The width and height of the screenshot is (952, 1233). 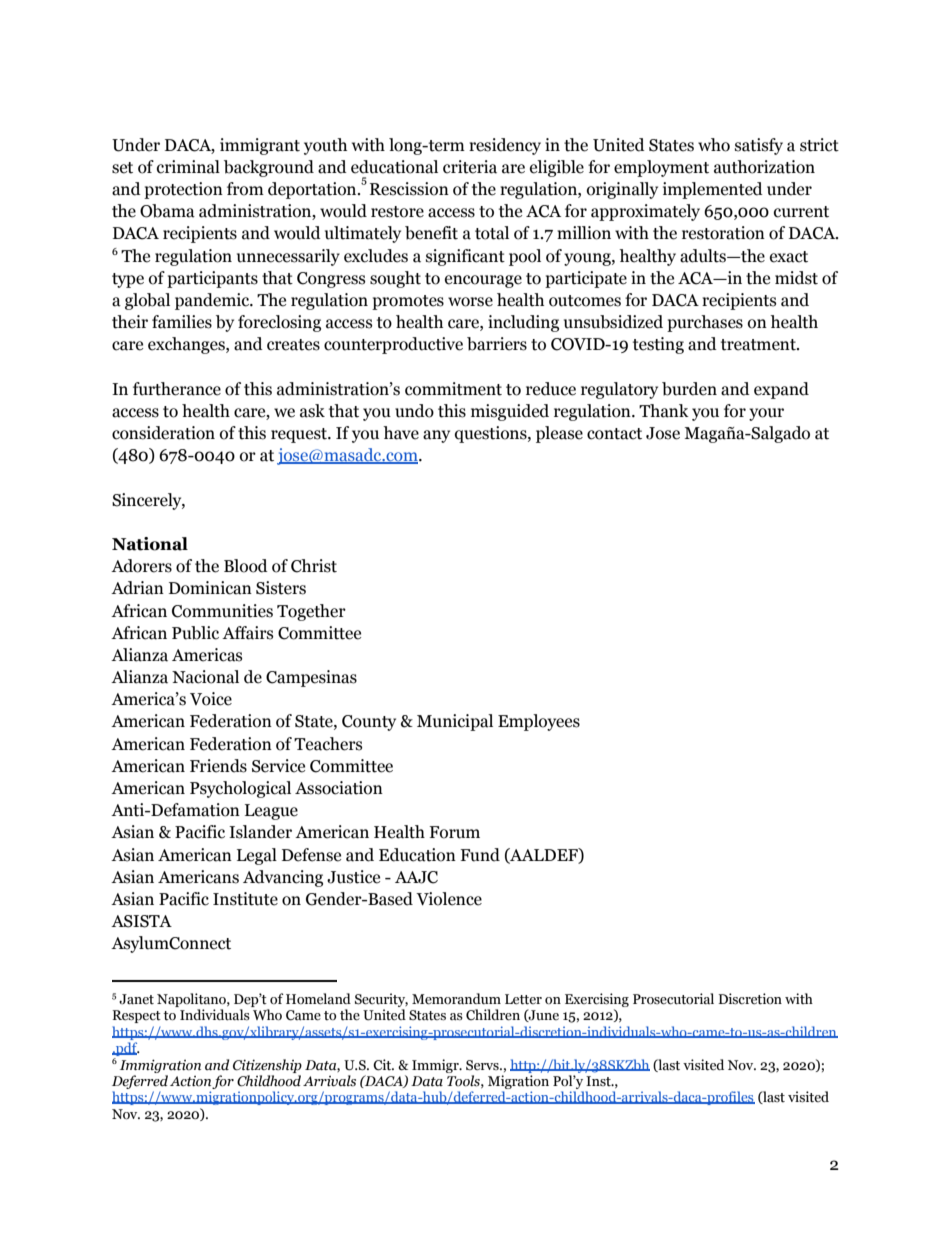 I want to click on Friends, so click(x=218, y=766).
